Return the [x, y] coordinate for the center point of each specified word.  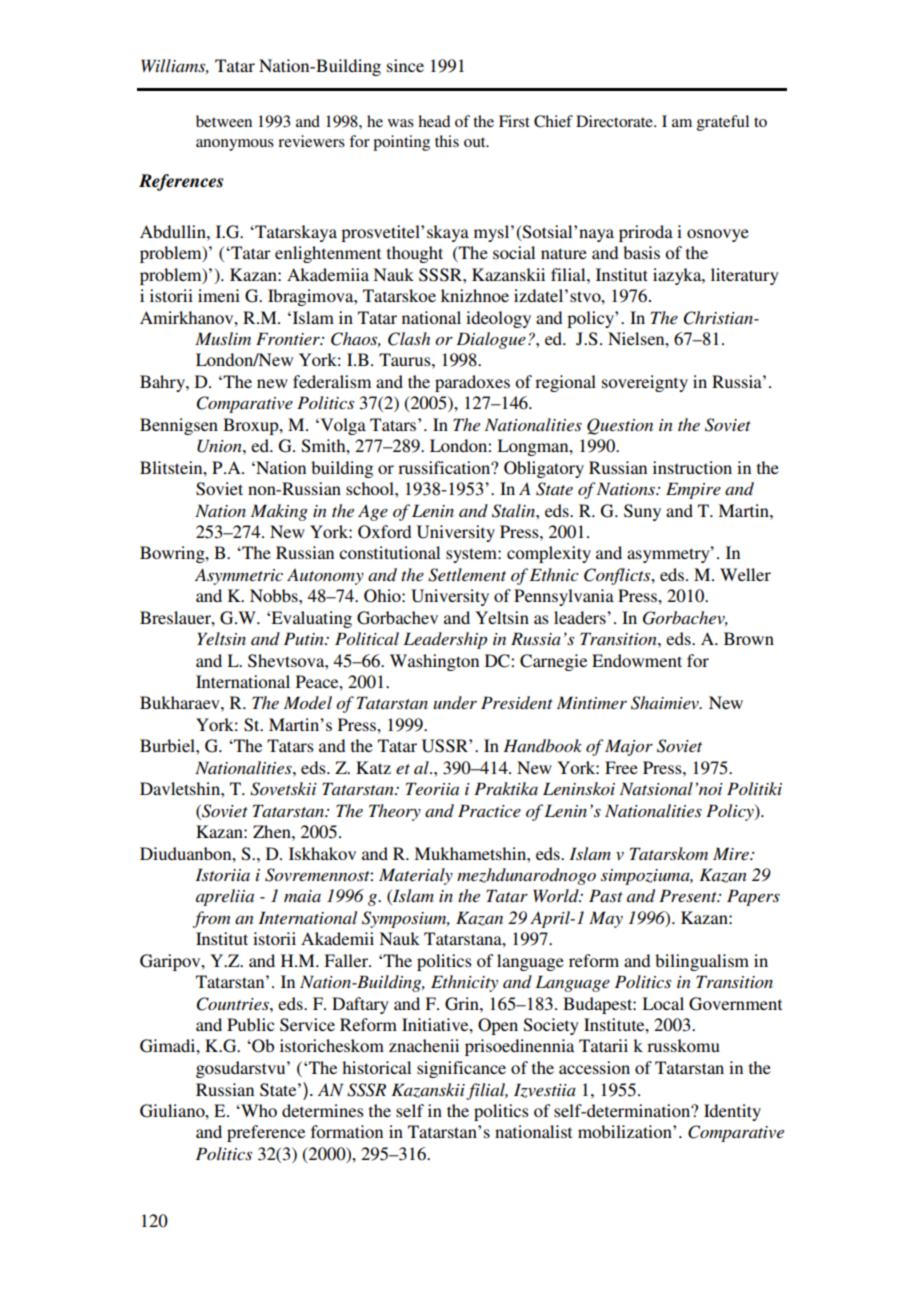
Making [279, 512]
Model [308, 702]
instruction [692, 467]
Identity [732, 1112]
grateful [723, 123]
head [434, 121]
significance [461, 1069]
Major [629, 747]
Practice [489, 810]
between [224, 121]
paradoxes [472, 383]
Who [258, 1110]
